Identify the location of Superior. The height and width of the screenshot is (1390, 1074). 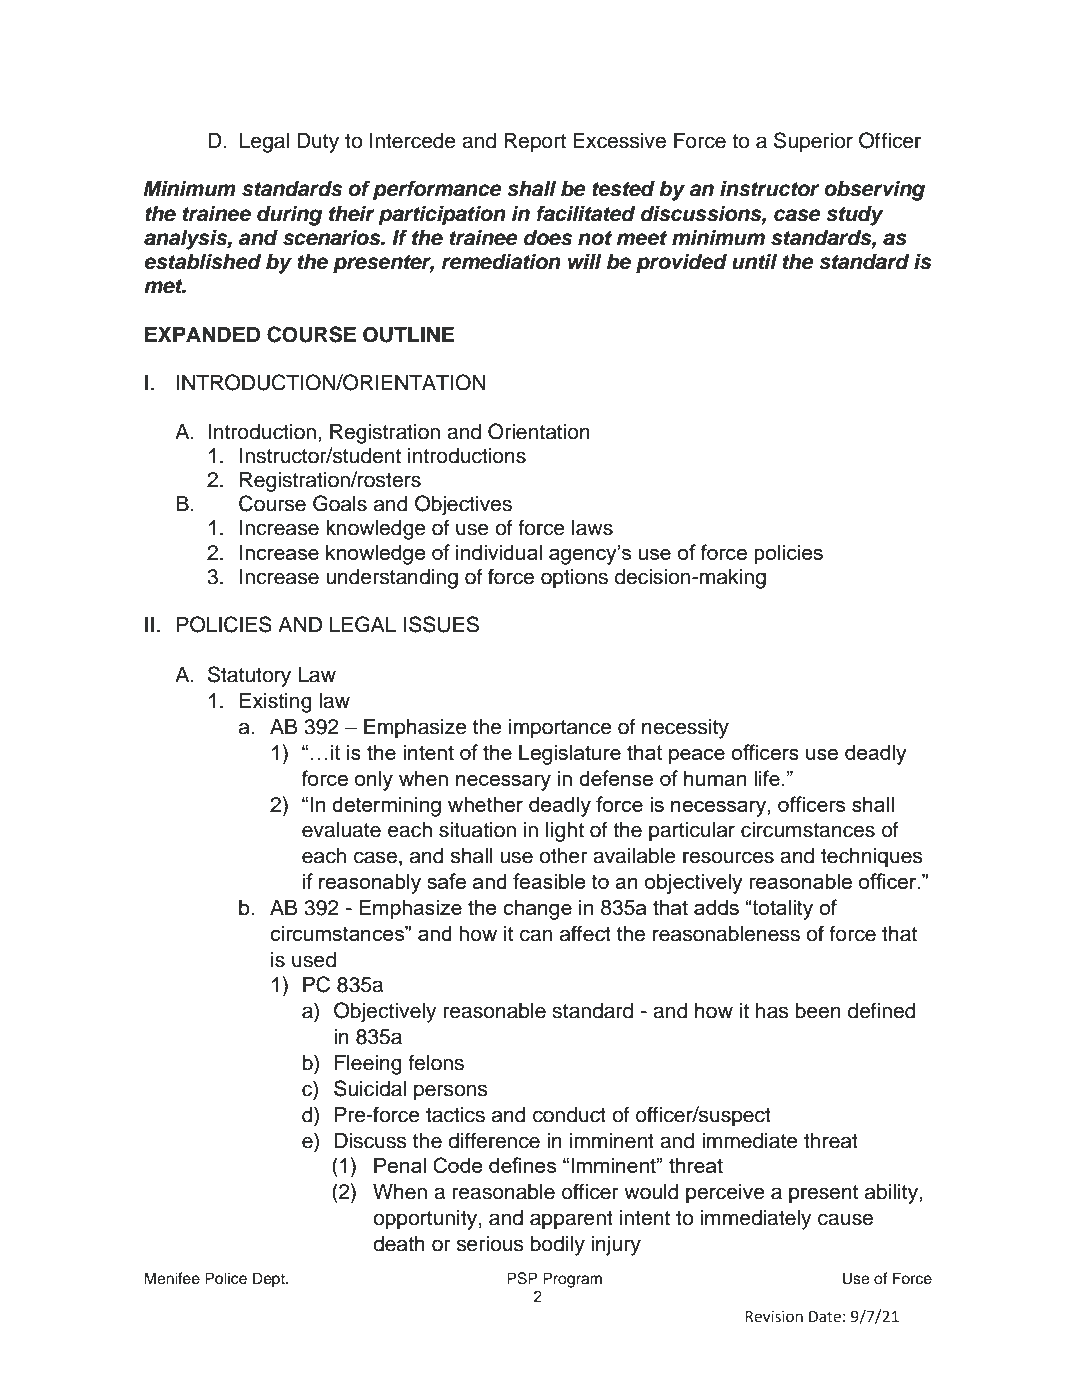
(813, 142).
